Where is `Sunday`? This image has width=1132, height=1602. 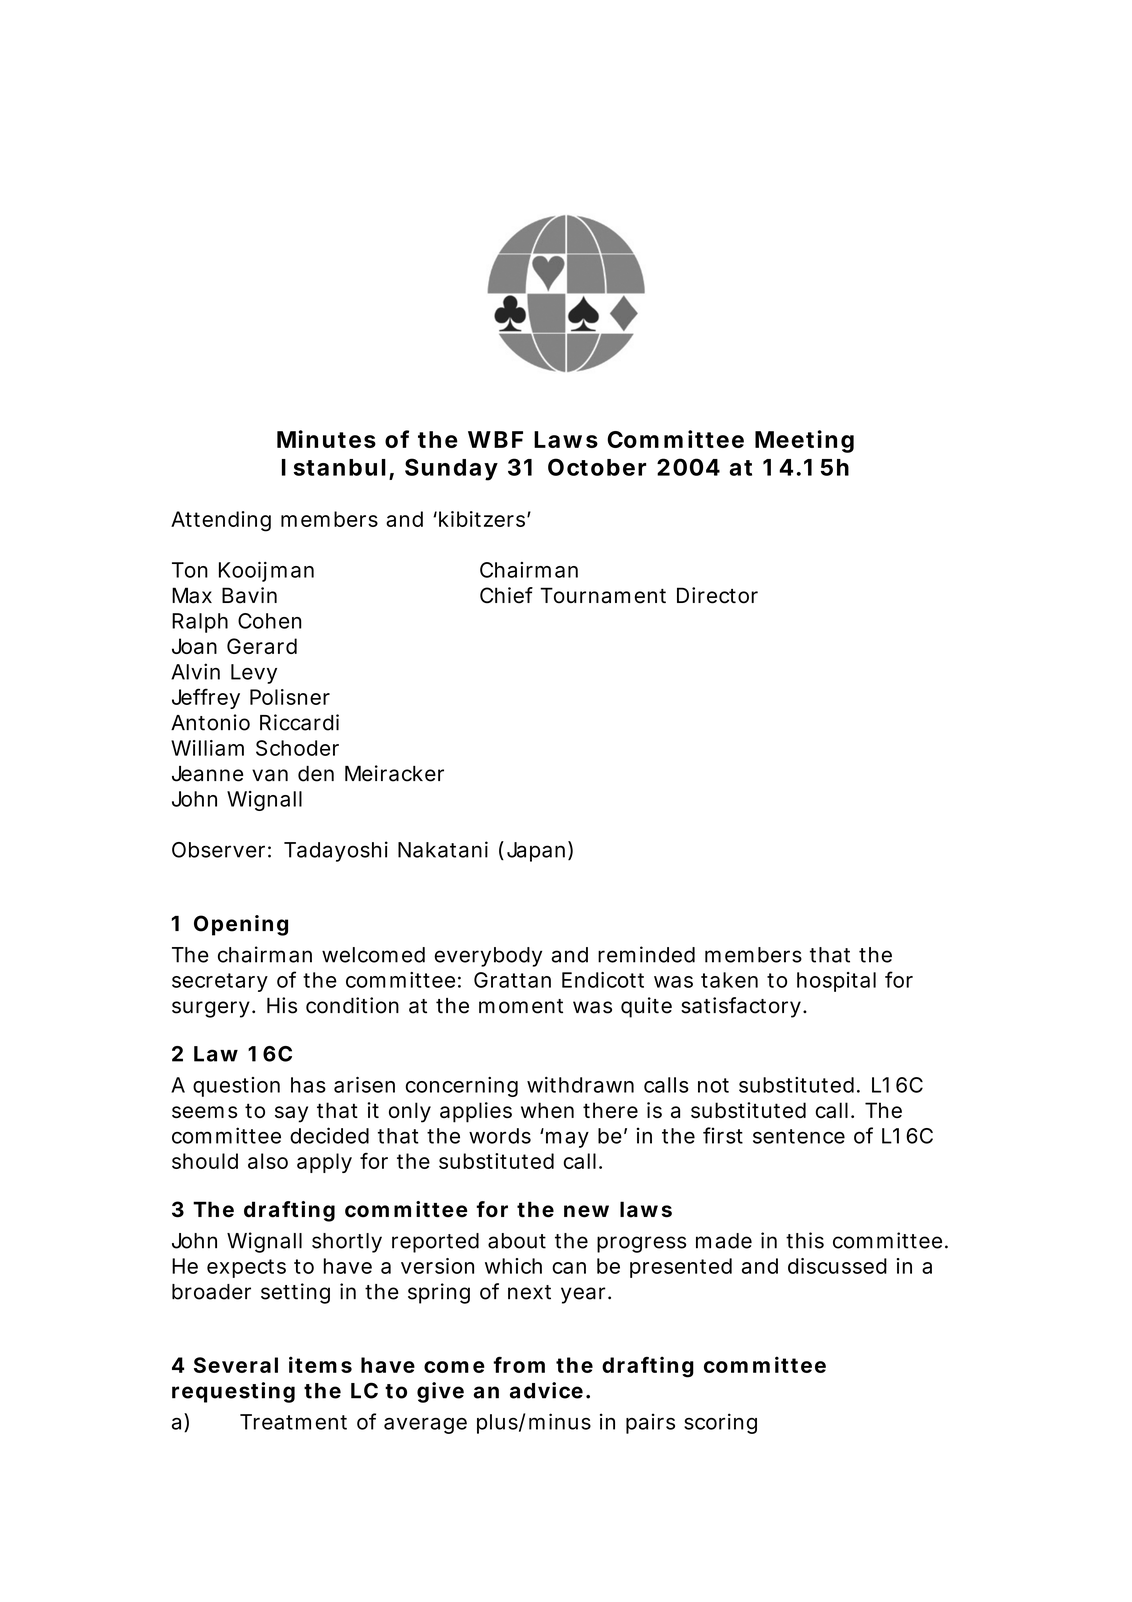 Sunday is located at coordinates (451, 469).
